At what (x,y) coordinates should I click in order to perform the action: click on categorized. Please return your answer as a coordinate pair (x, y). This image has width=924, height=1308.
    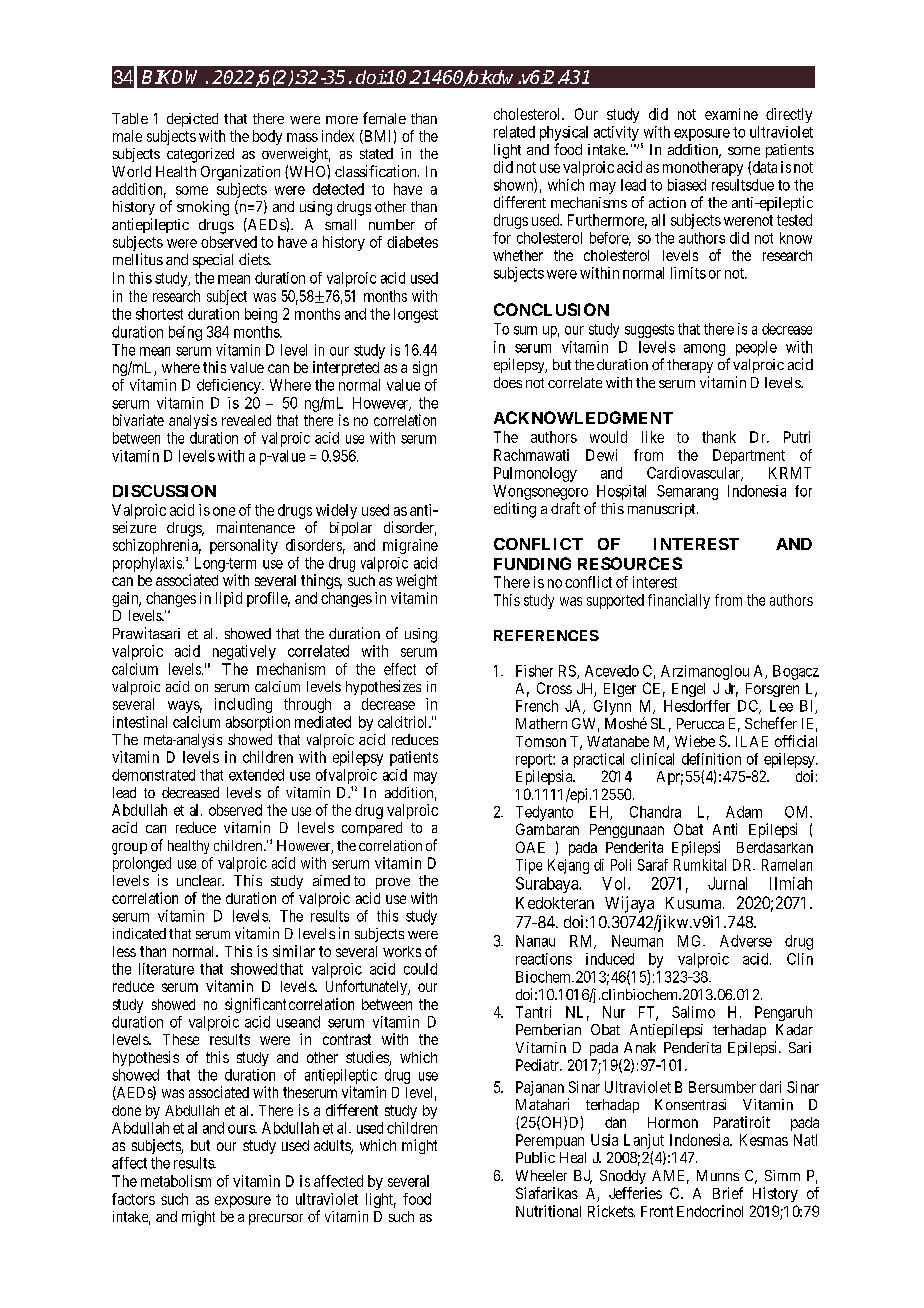
    Looking at the image, I should click on (200, 155).
